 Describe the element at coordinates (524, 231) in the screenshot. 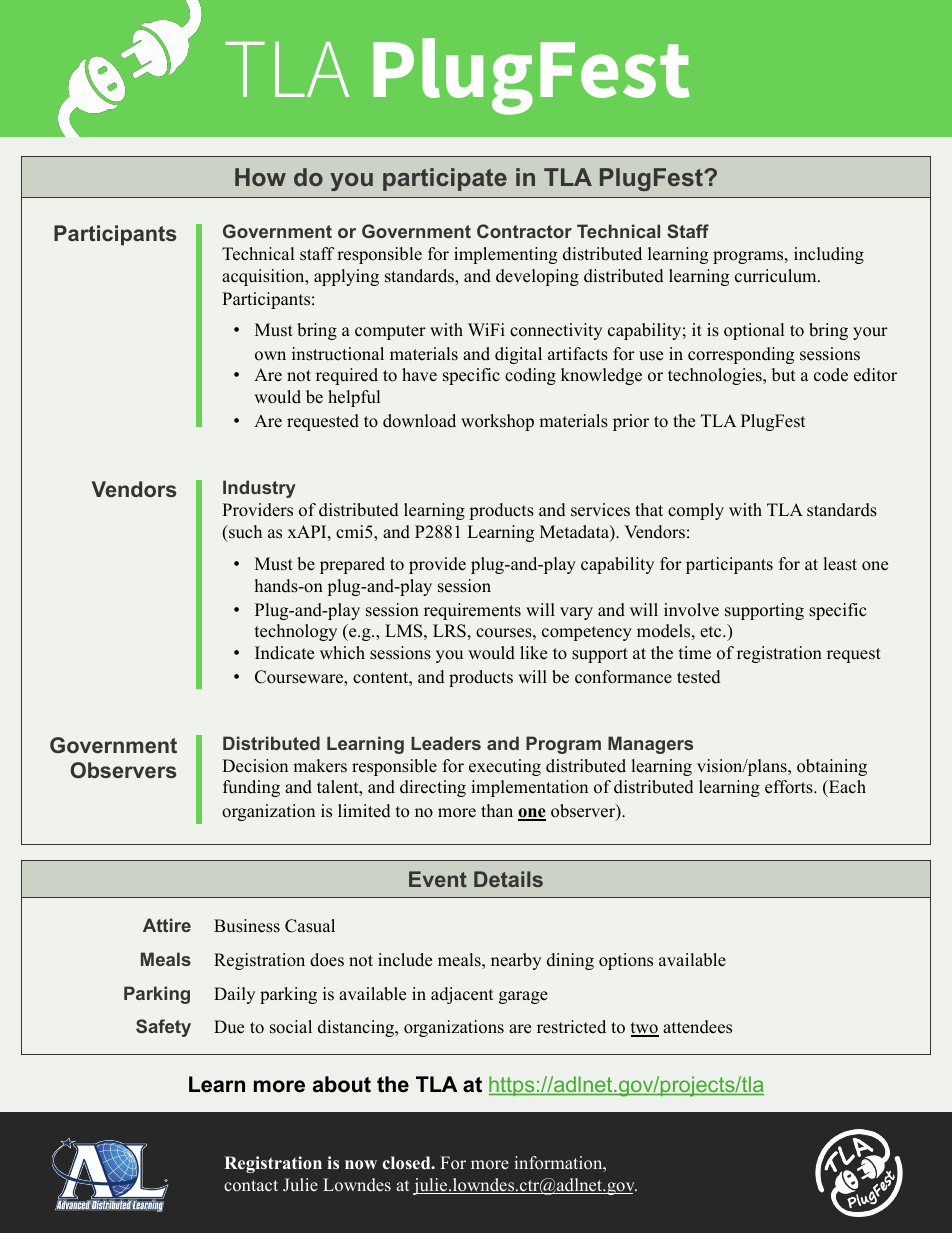

I see `Contractor` at that location.
